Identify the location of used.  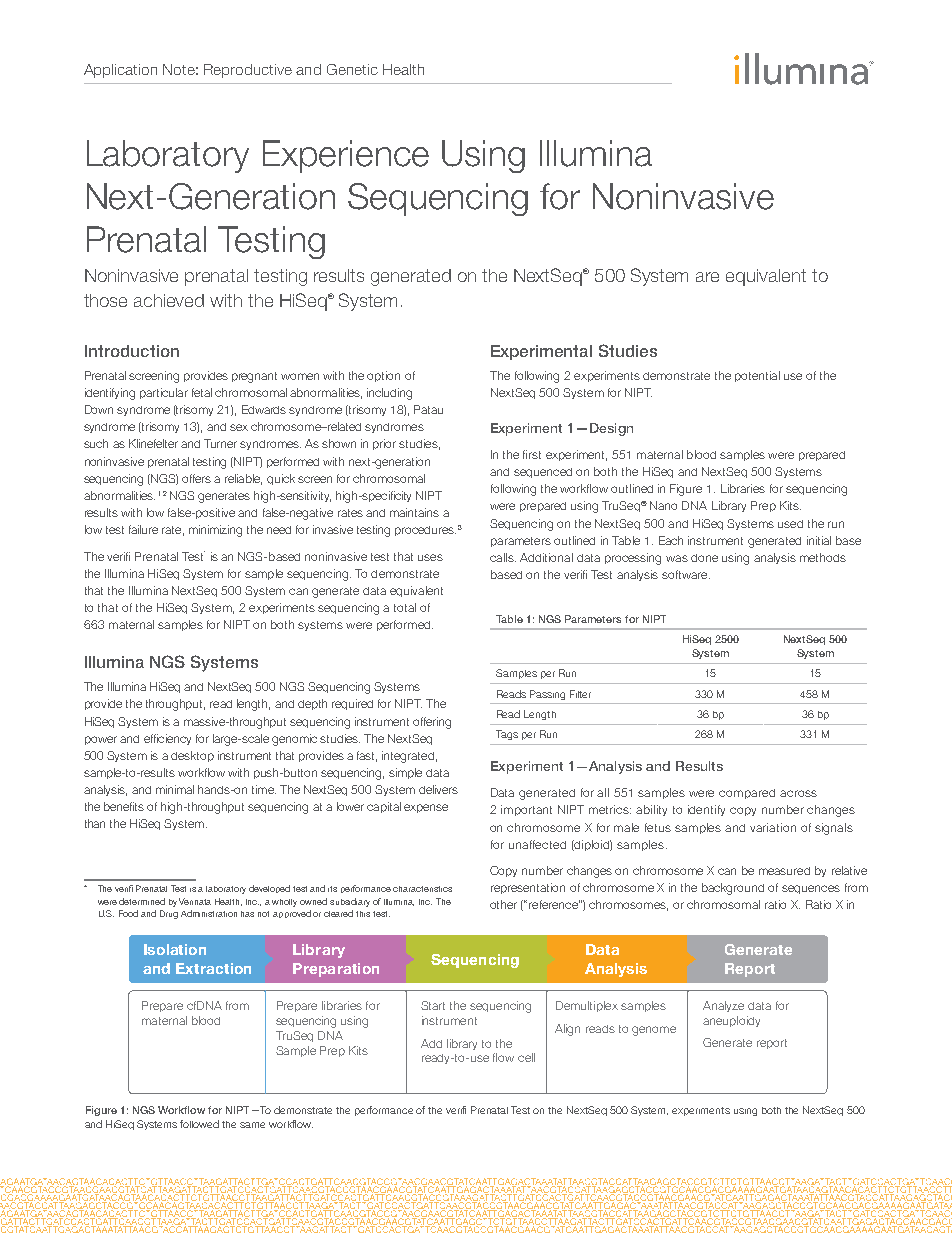
(790, 524).
